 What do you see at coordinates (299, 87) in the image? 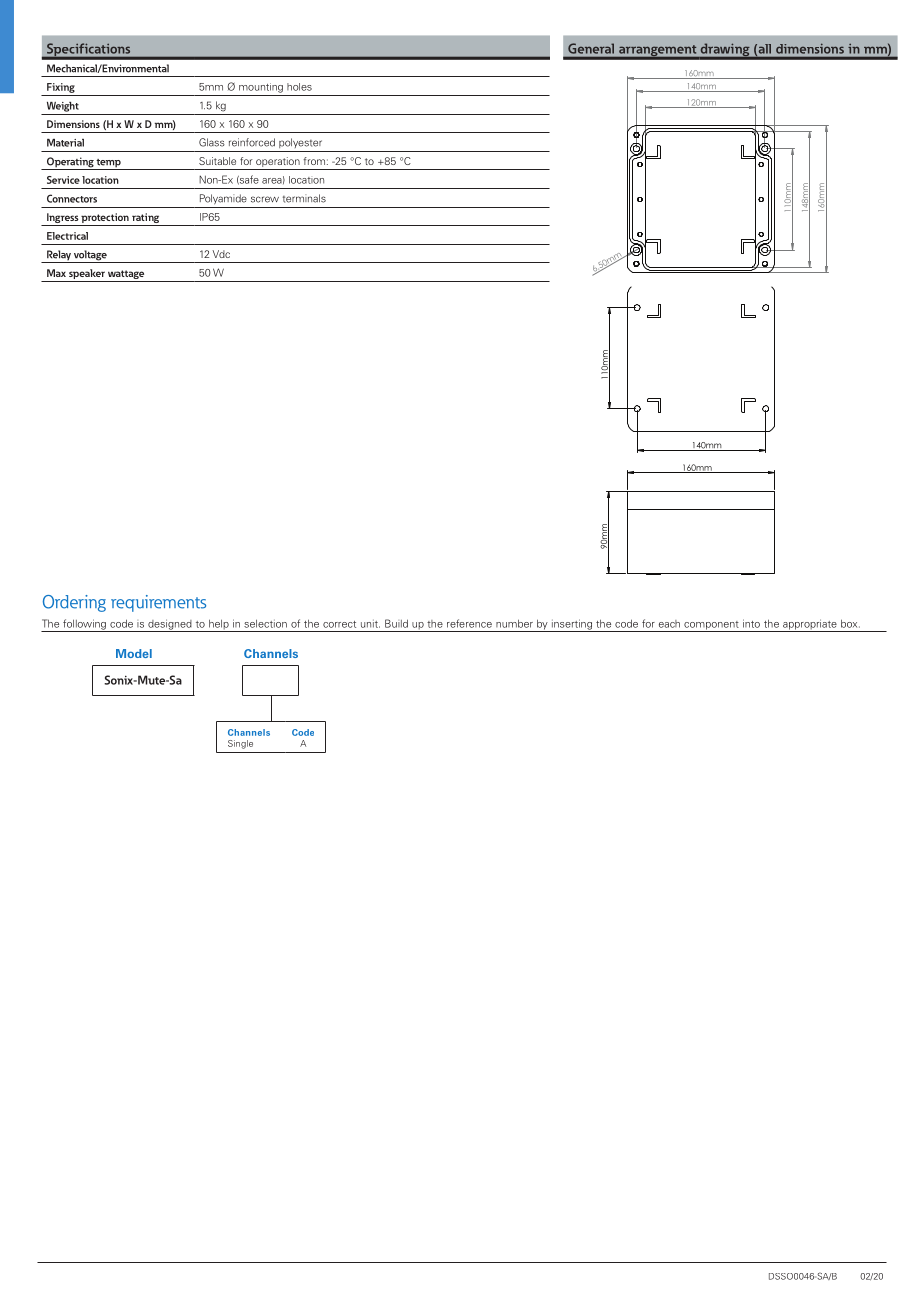
I see `holes` at bounding box center [299, 87].
